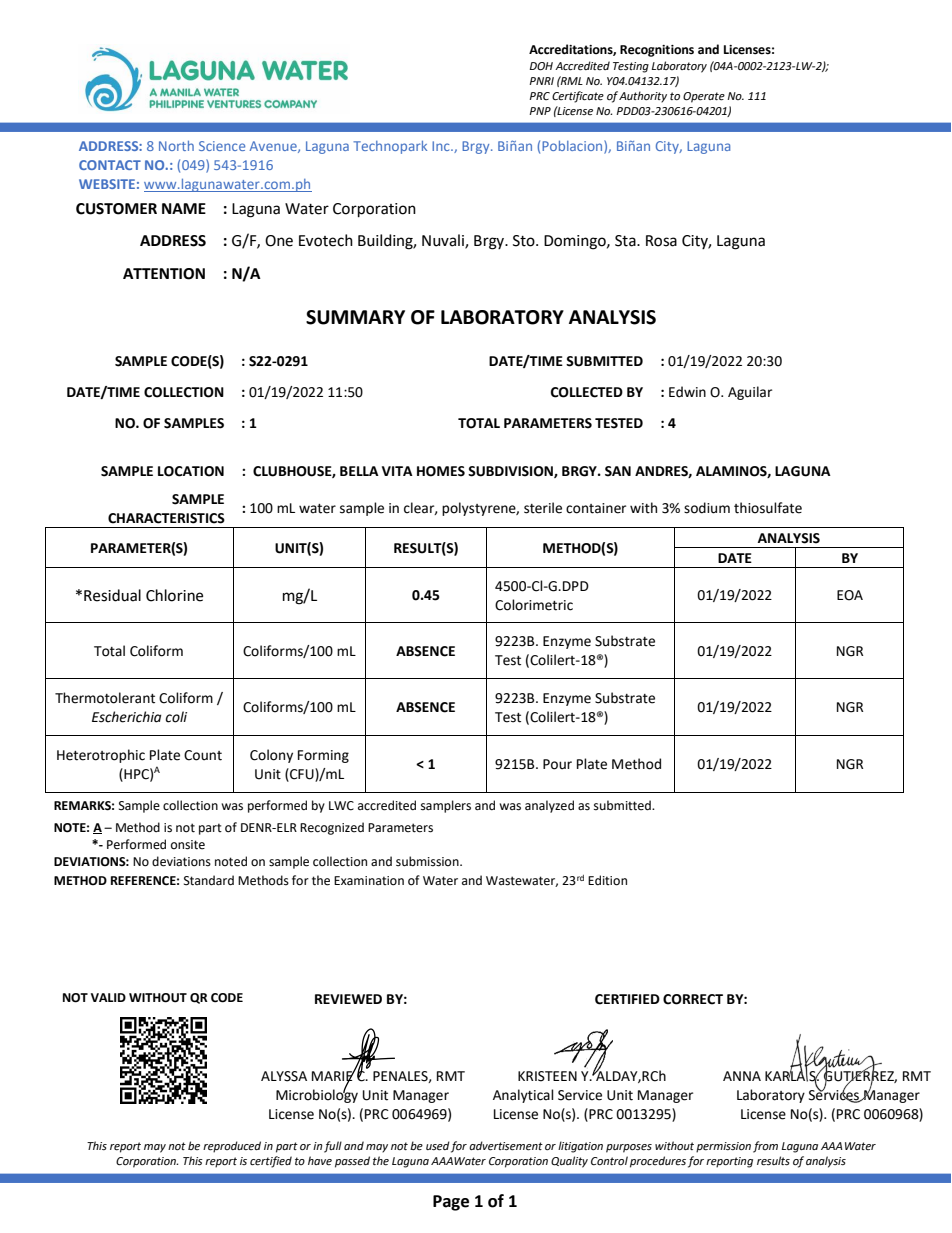 The height and width of the document is (1233, 952). I want to click on Edition, so click(607, 880).
